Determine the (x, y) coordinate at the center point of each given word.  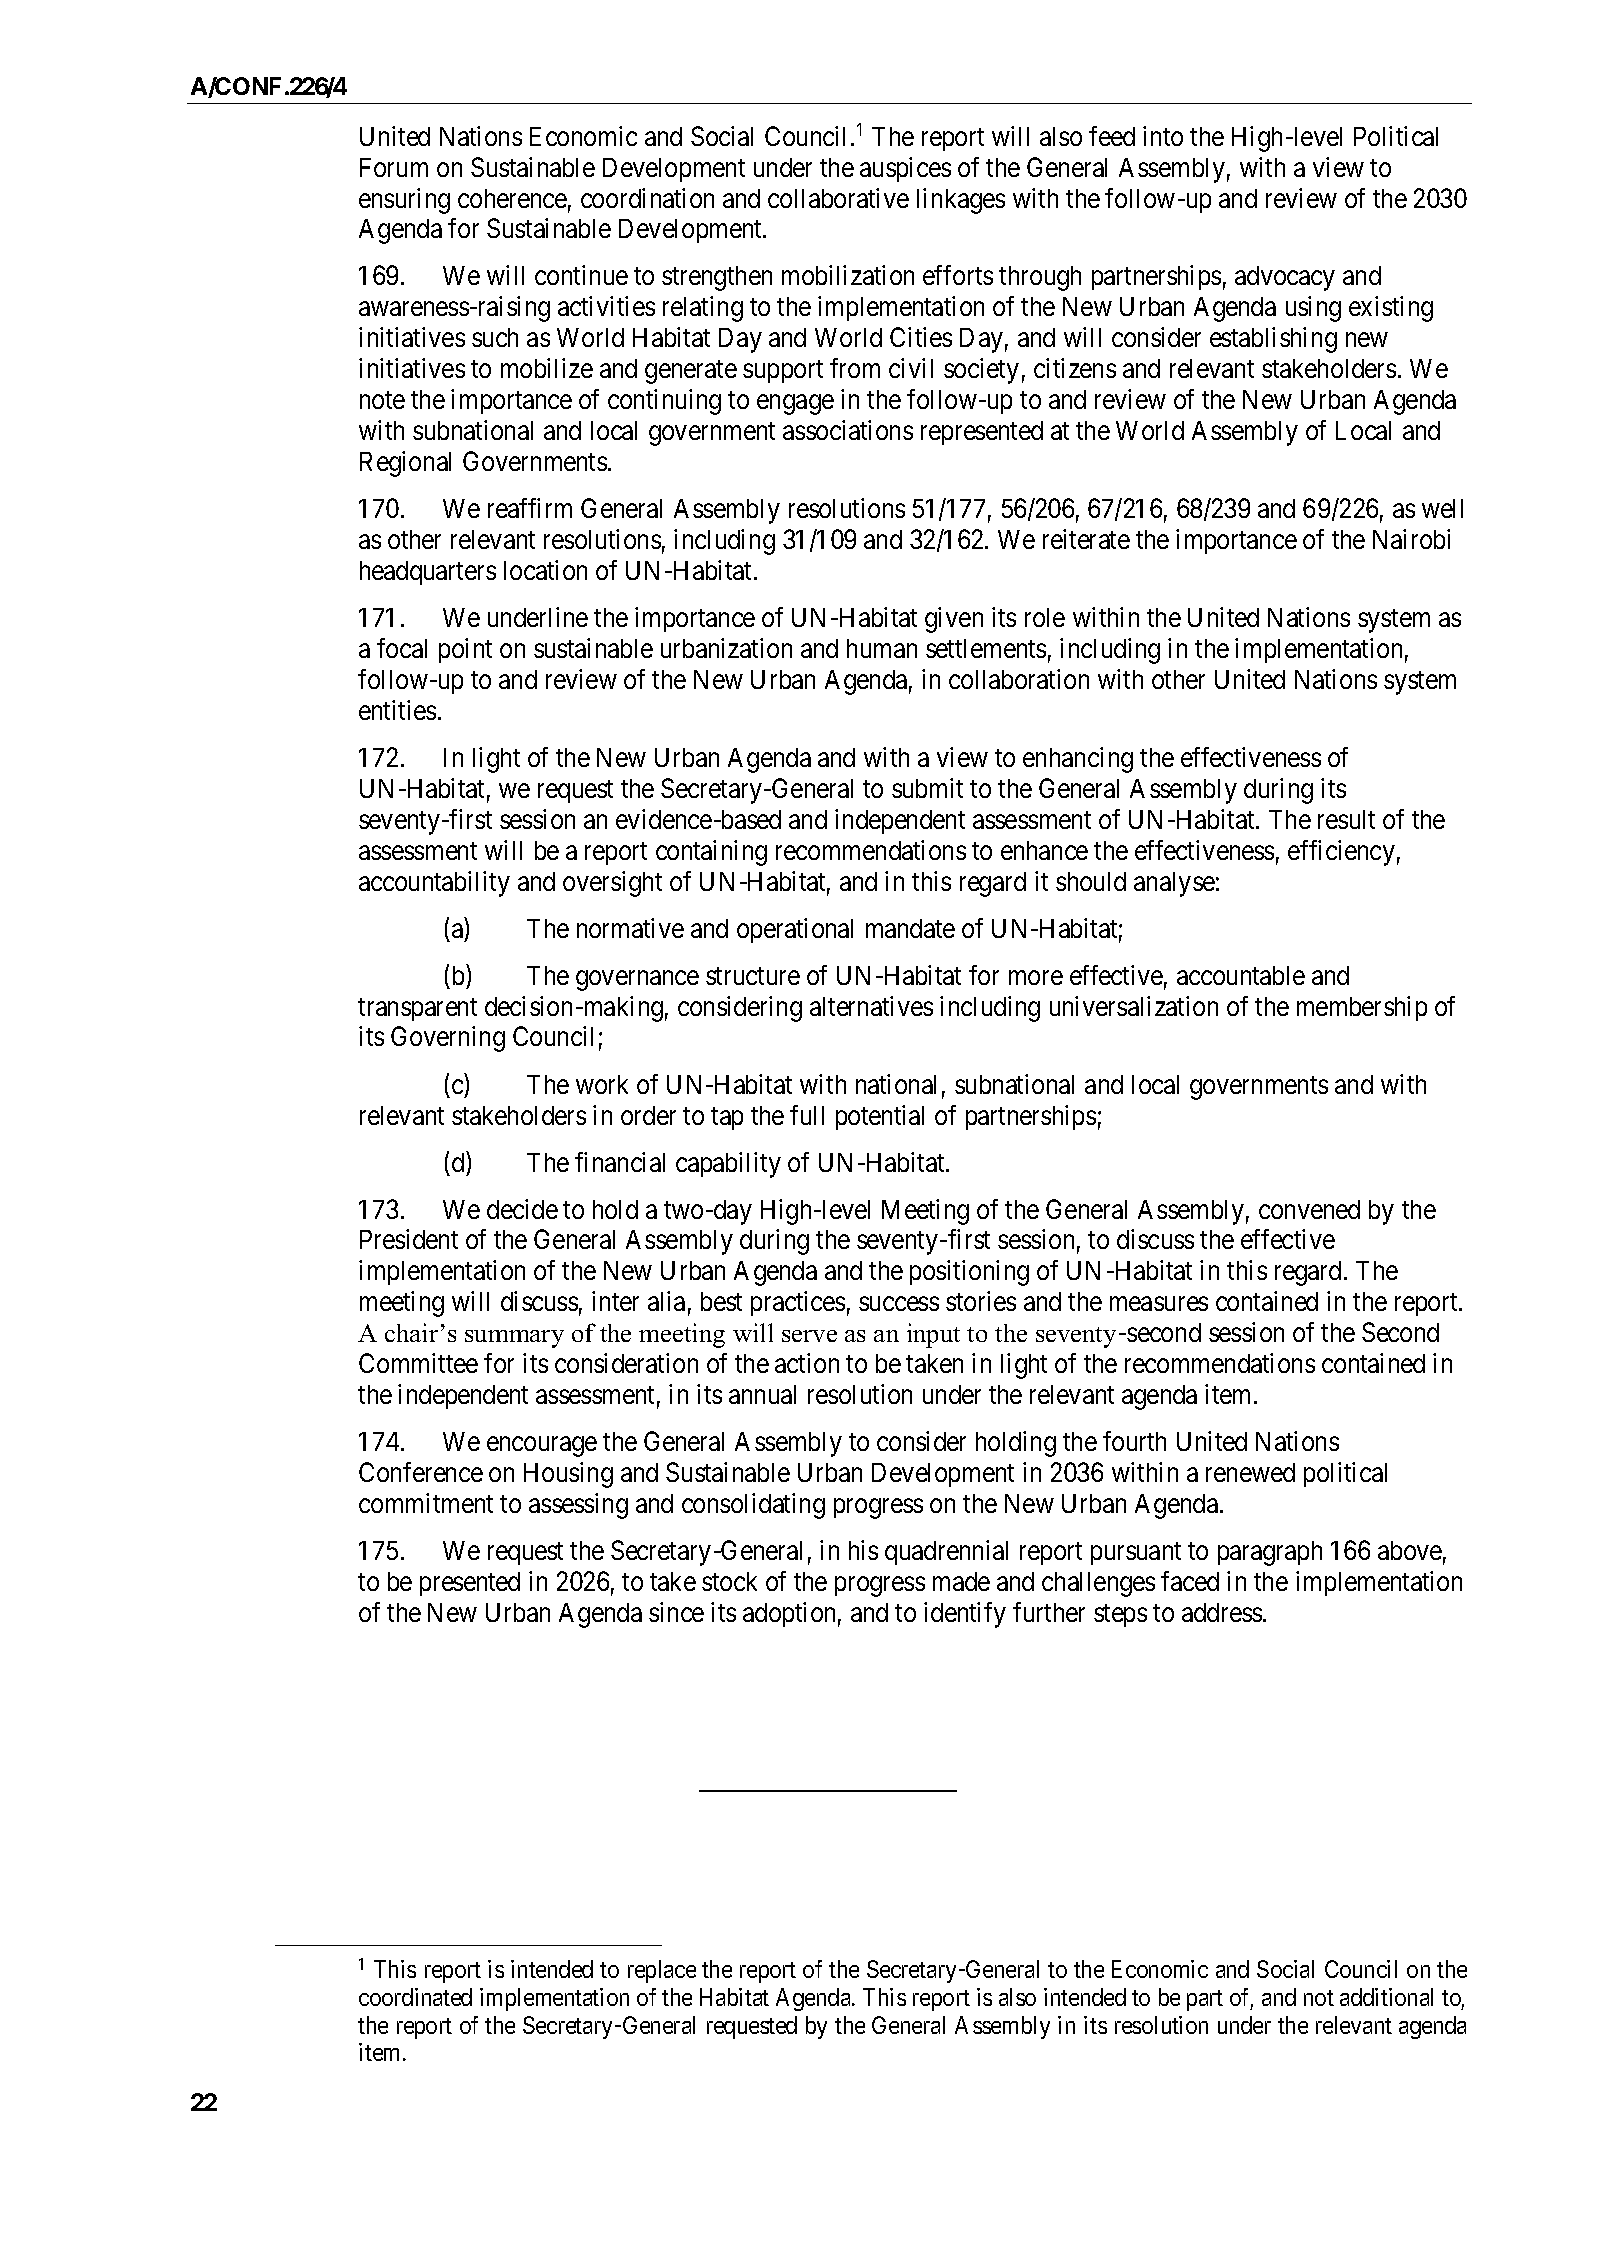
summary (514, 1339)
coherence (512, 198)
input (933, 1335)
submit (927, 788)
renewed (1250, 1472)
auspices (905, 169)
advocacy (1285, 278)
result (1346, 819)
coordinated (415, 1997)
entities (397, 710)
